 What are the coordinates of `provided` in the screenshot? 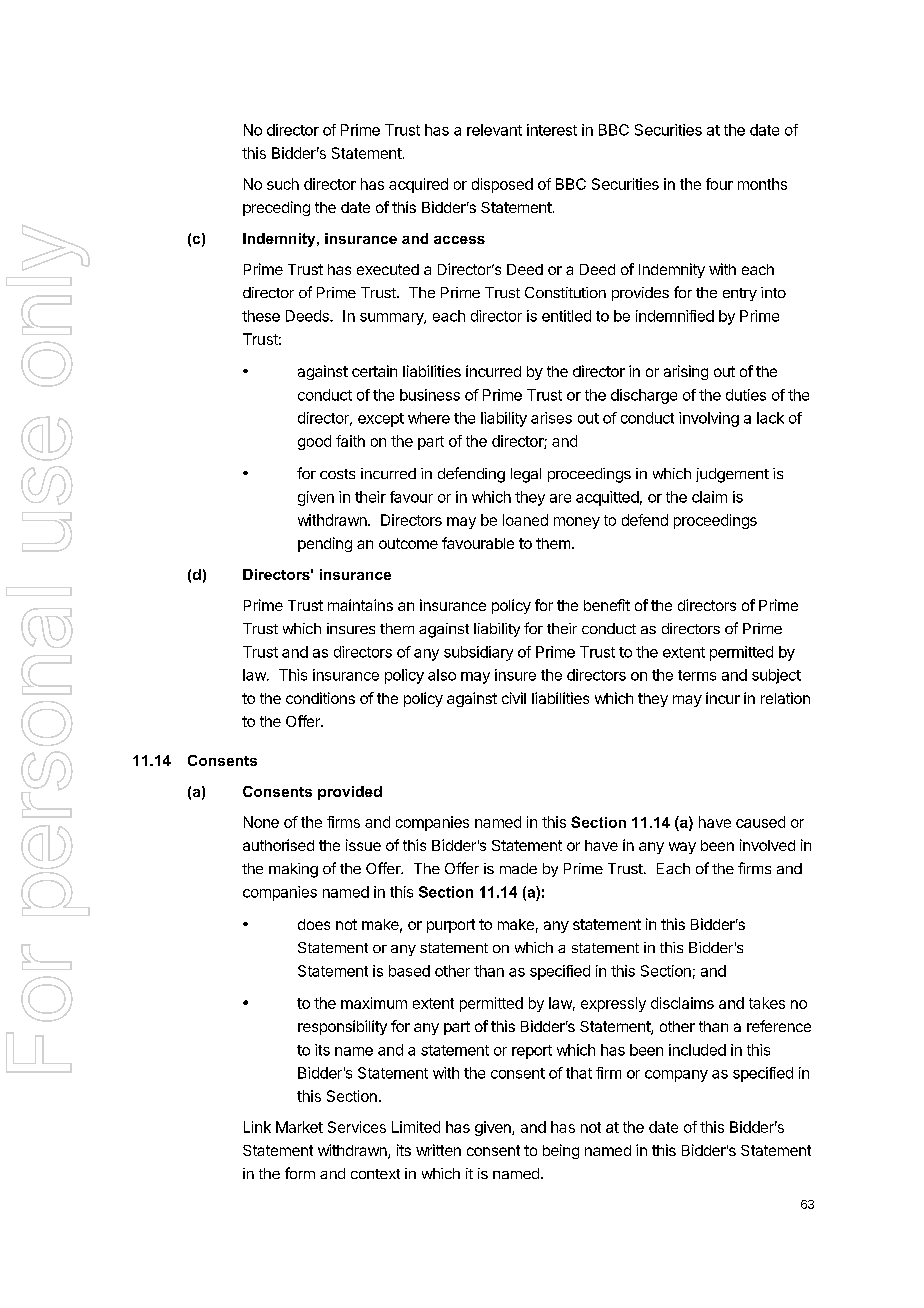 It's located at (350, 793).
